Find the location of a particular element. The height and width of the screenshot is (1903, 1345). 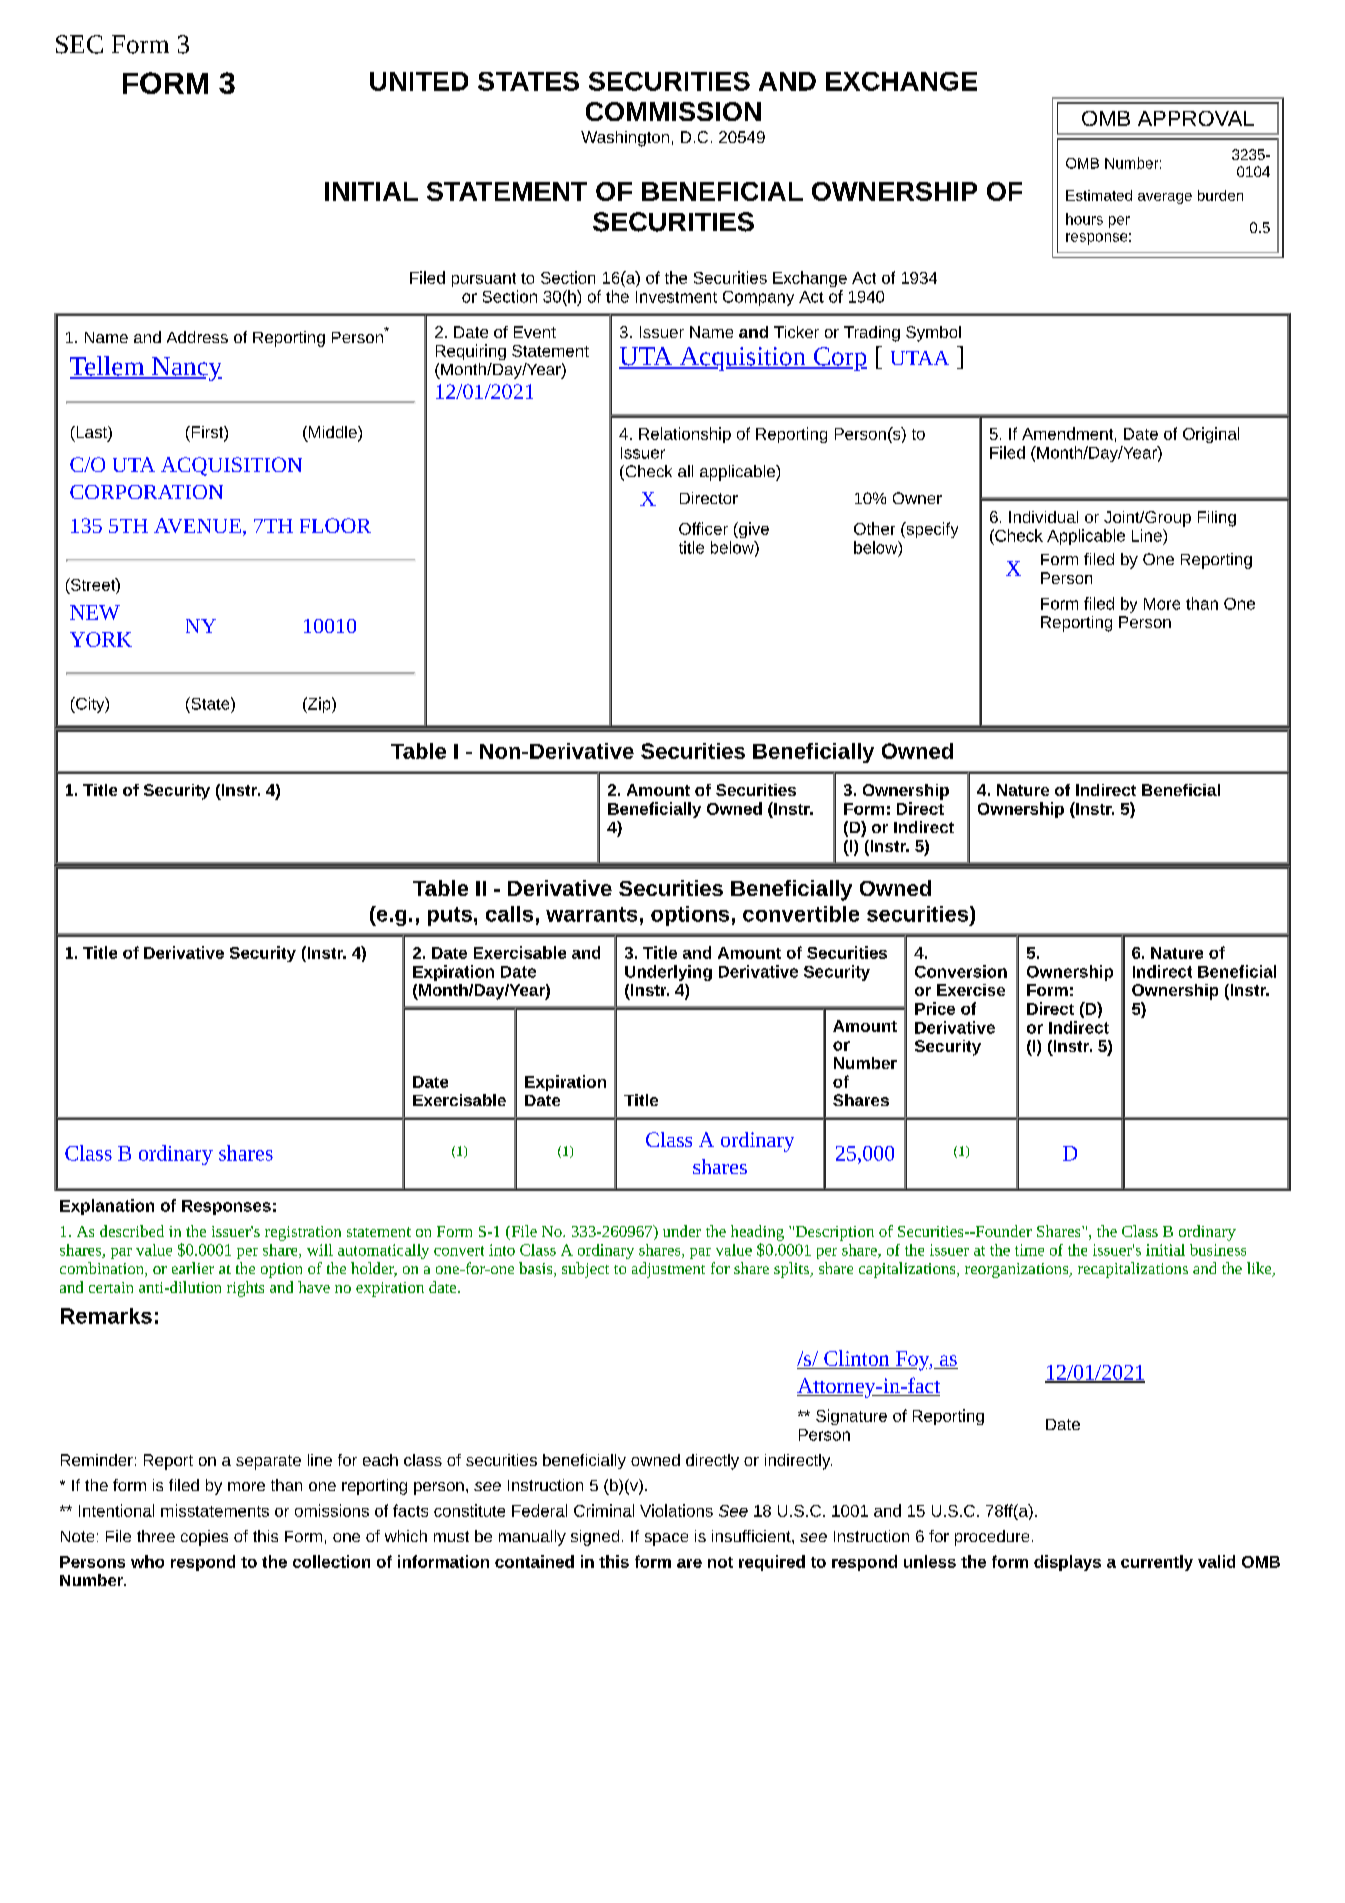

APPROVAL is located at coordinates (1196, 118).
